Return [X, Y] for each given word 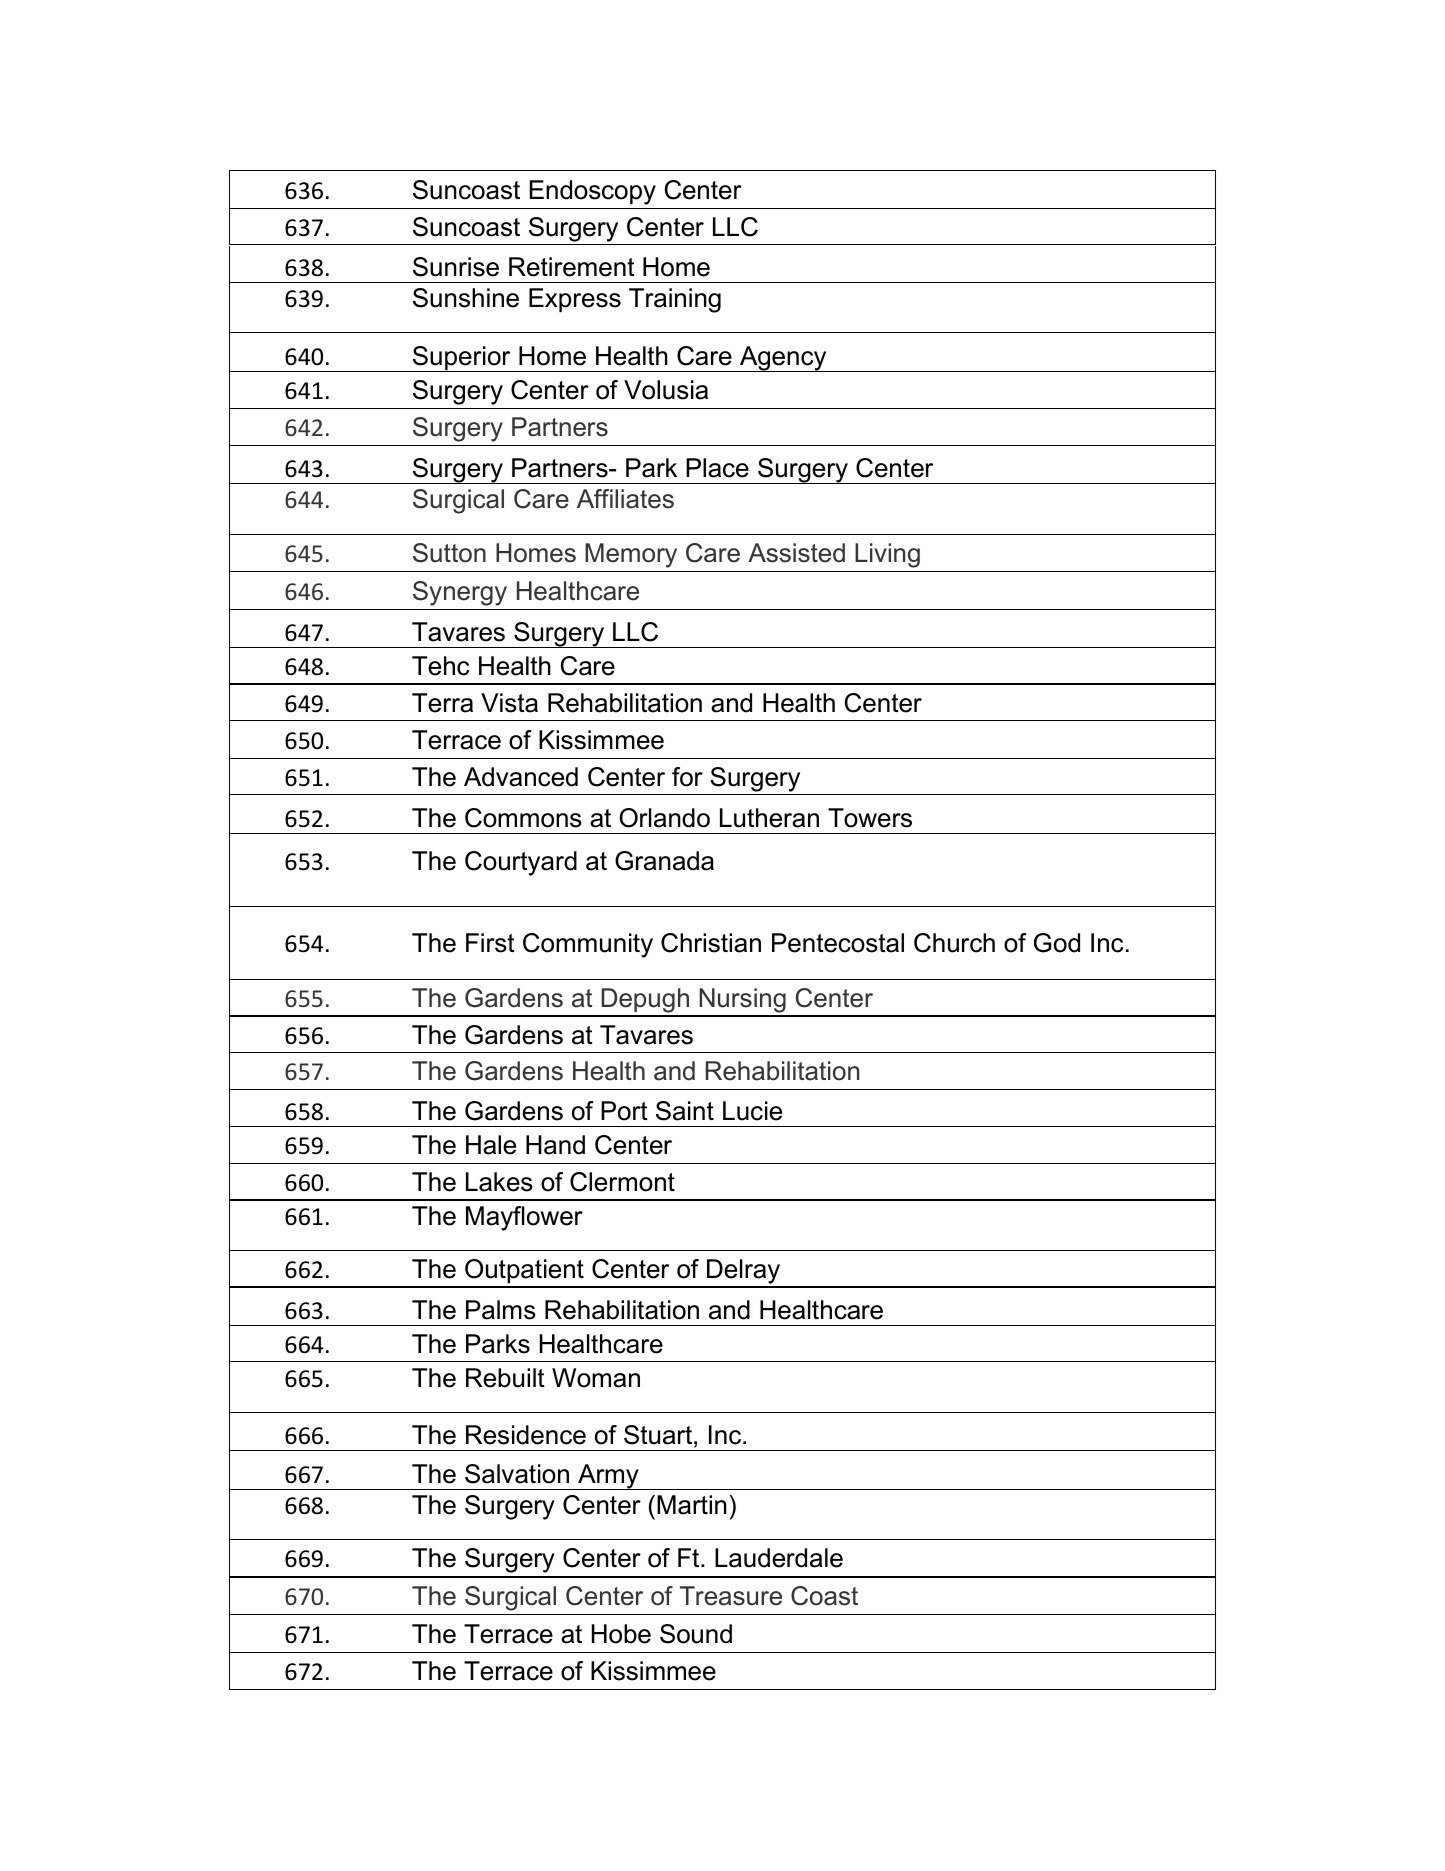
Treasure [731, 1596]
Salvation [517, 1474]
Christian [711, 943]
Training [675, 300]
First [490, 943]
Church [954, 943]
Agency [783, 359]
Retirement [572, 267]
